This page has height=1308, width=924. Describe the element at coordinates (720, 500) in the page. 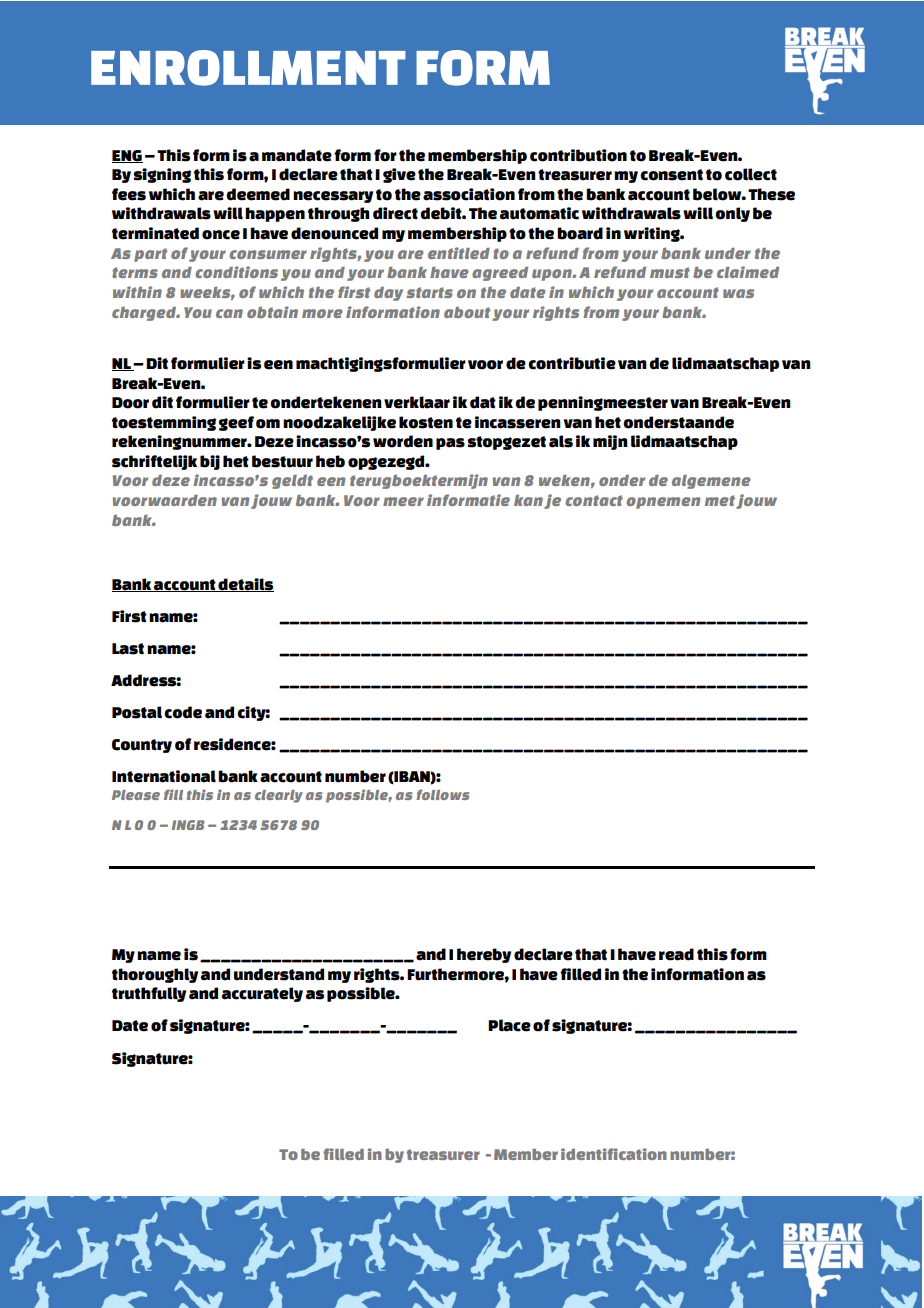

I see `met` at that location.
